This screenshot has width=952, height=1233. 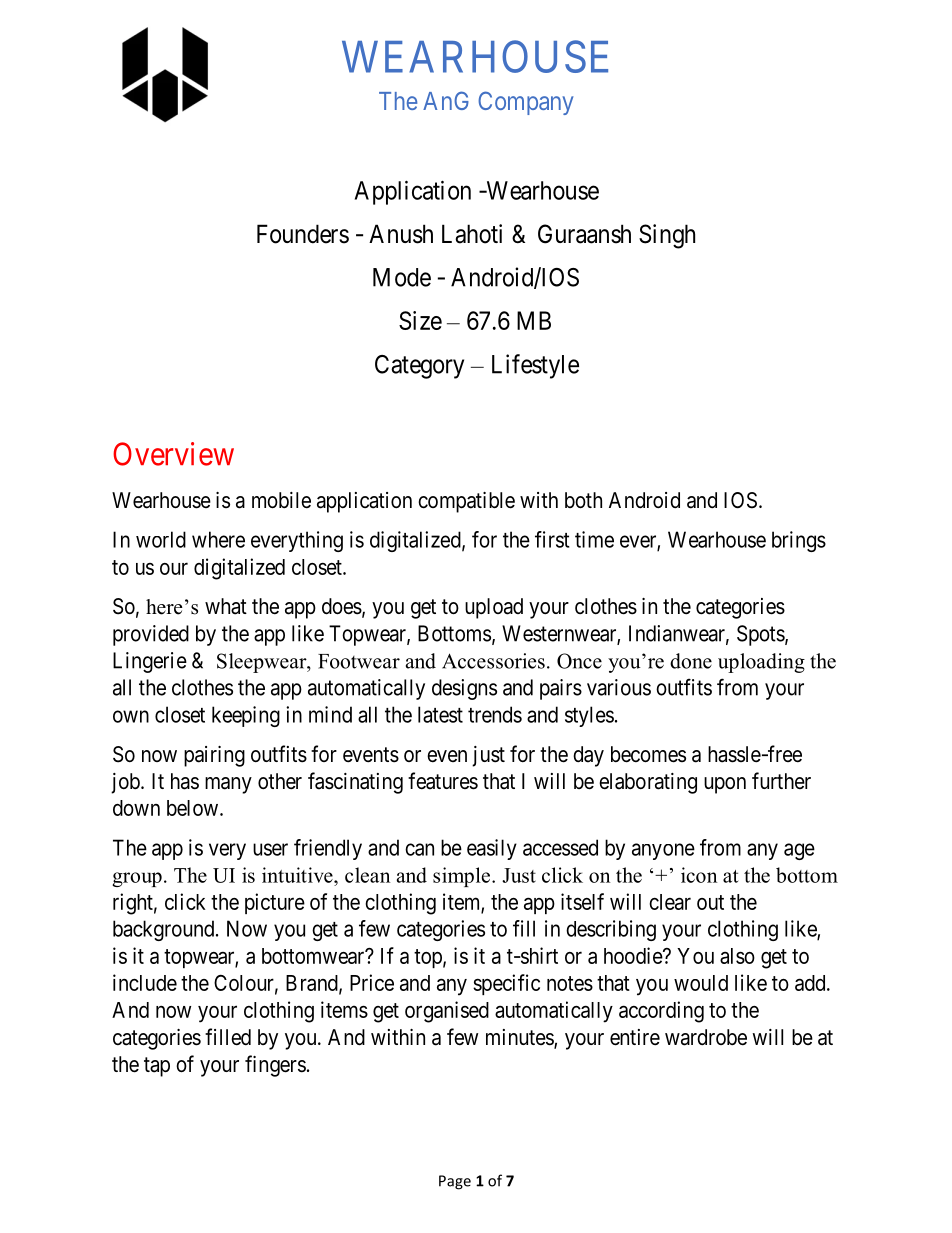 What do you see at coordinates (691, 661) in the screenshot?
I see `done` at bounding box center [691, 661].
